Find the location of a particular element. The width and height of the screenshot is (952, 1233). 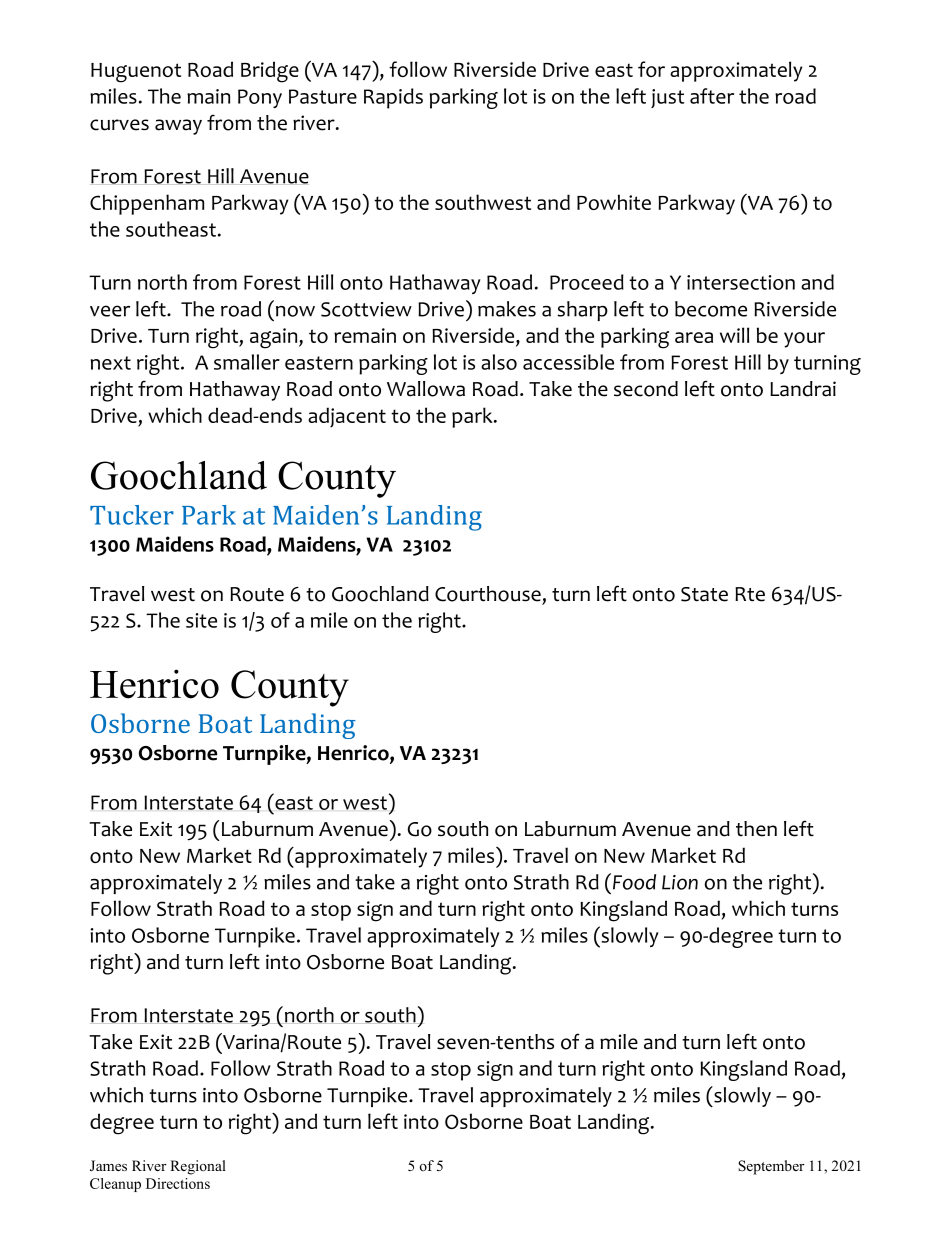

also is located at coordinates (499, 362).
